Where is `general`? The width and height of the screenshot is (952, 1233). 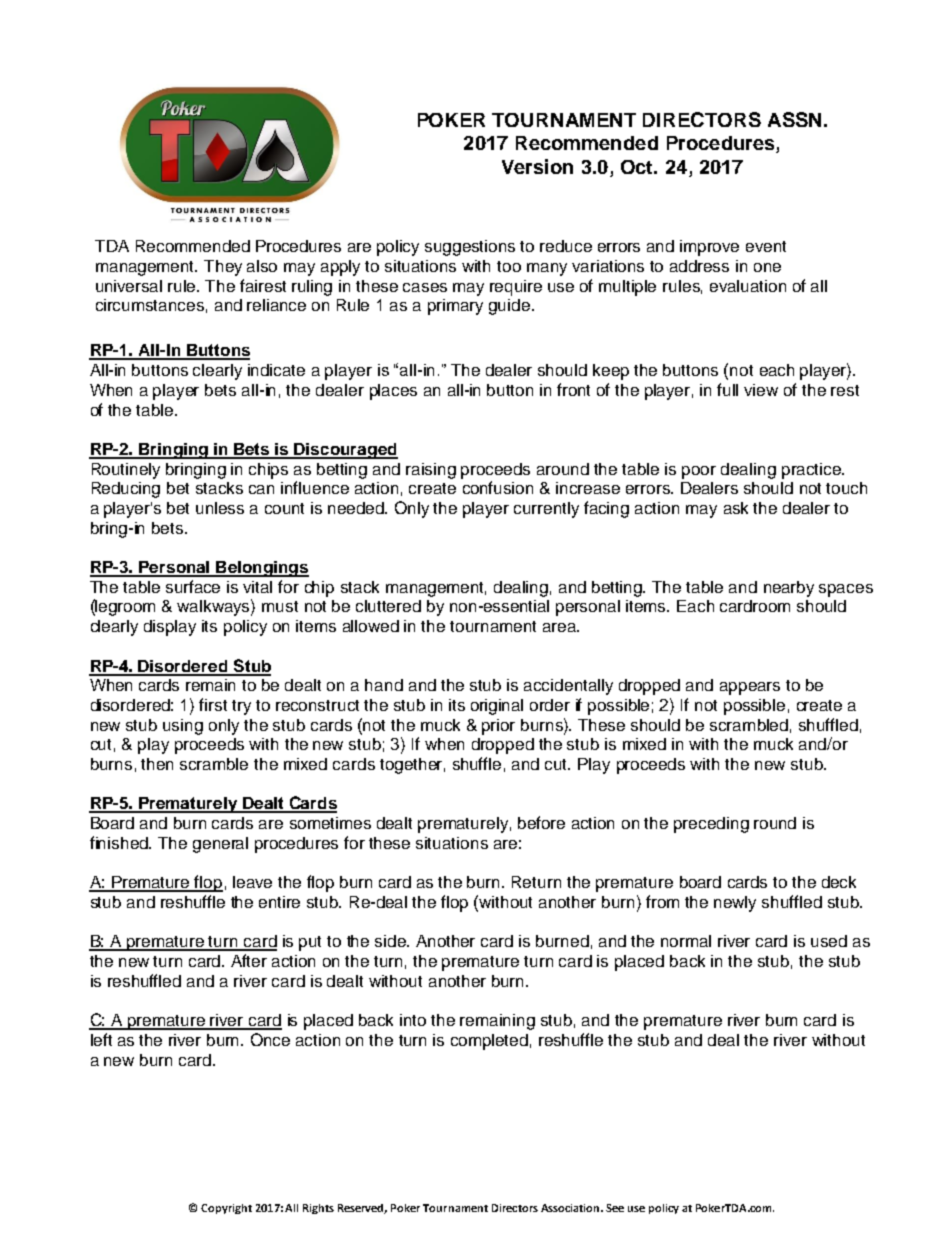 general is located at coordinates (220, 845).
